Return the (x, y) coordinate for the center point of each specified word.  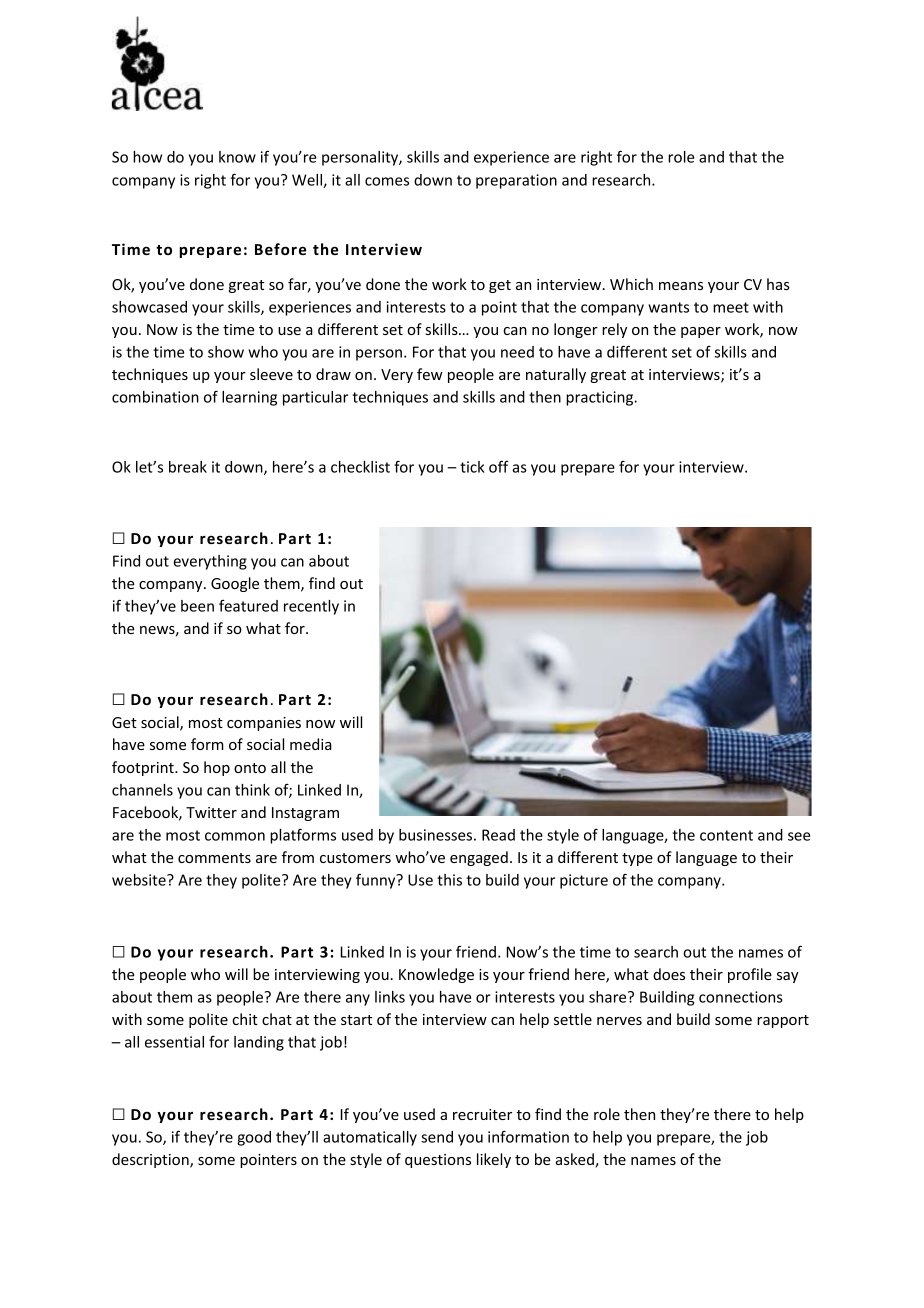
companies (264, 724)
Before (280, 249)
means (681, 286)
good (254, 1138)
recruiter (482, 1114)
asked (576, 1160)
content (726, 835)
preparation (516, 181)
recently (311, 607)
